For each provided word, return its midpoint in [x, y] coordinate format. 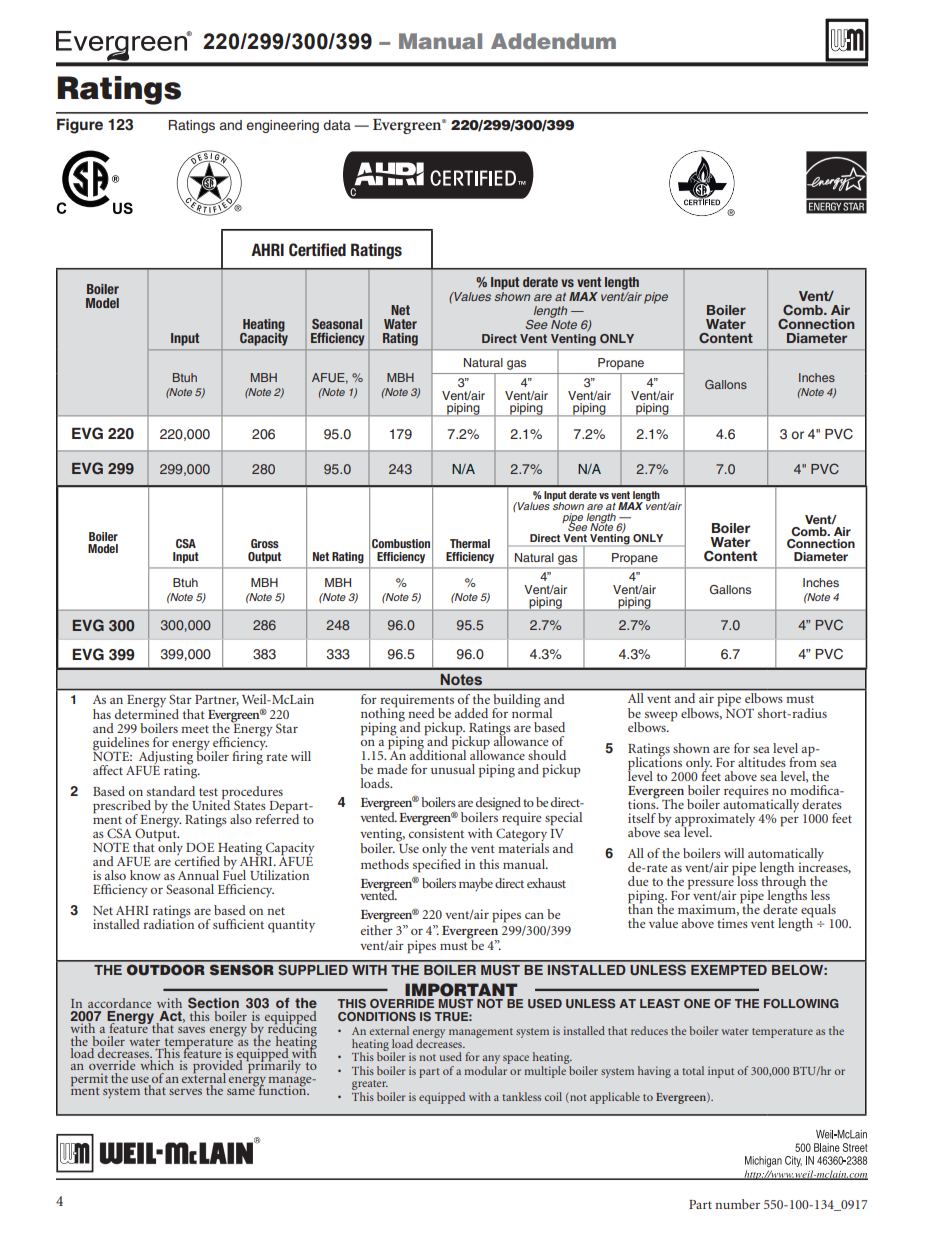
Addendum [553, 41]
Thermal [470, 543]
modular [485, 1070]
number [737, 1204]
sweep [661, 717]
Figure [80, 126]
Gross [265, 543]
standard [171, 791]
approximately [715, 820]
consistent [436, 833]
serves [185, 1092]
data [337, 125]
